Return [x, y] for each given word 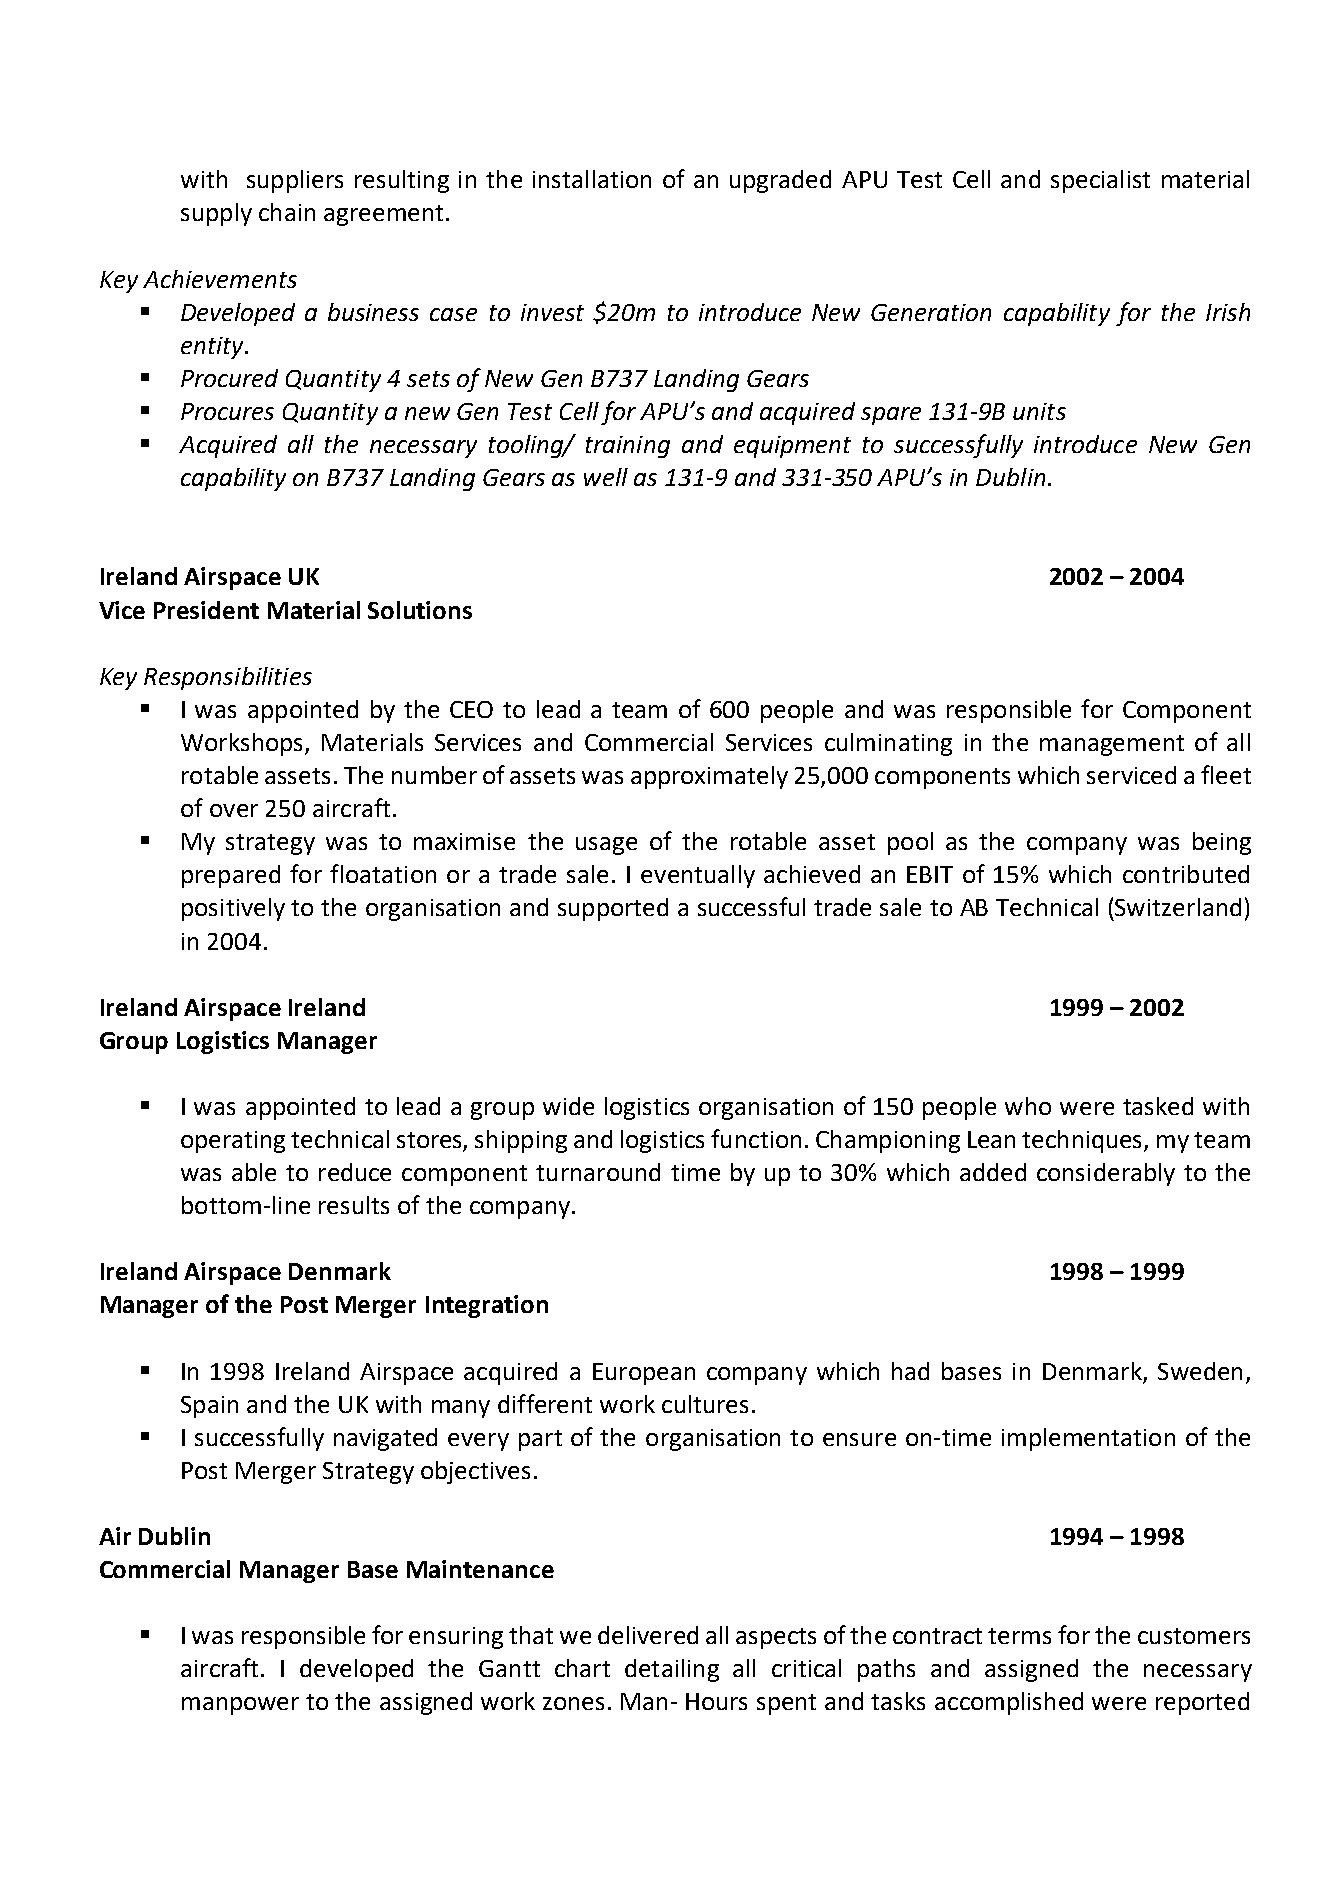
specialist [1100, 181]
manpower [240, 1706]
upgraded [780, 181]
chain [287, 212]
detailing [672, 1670]
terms [1019, 1636]
